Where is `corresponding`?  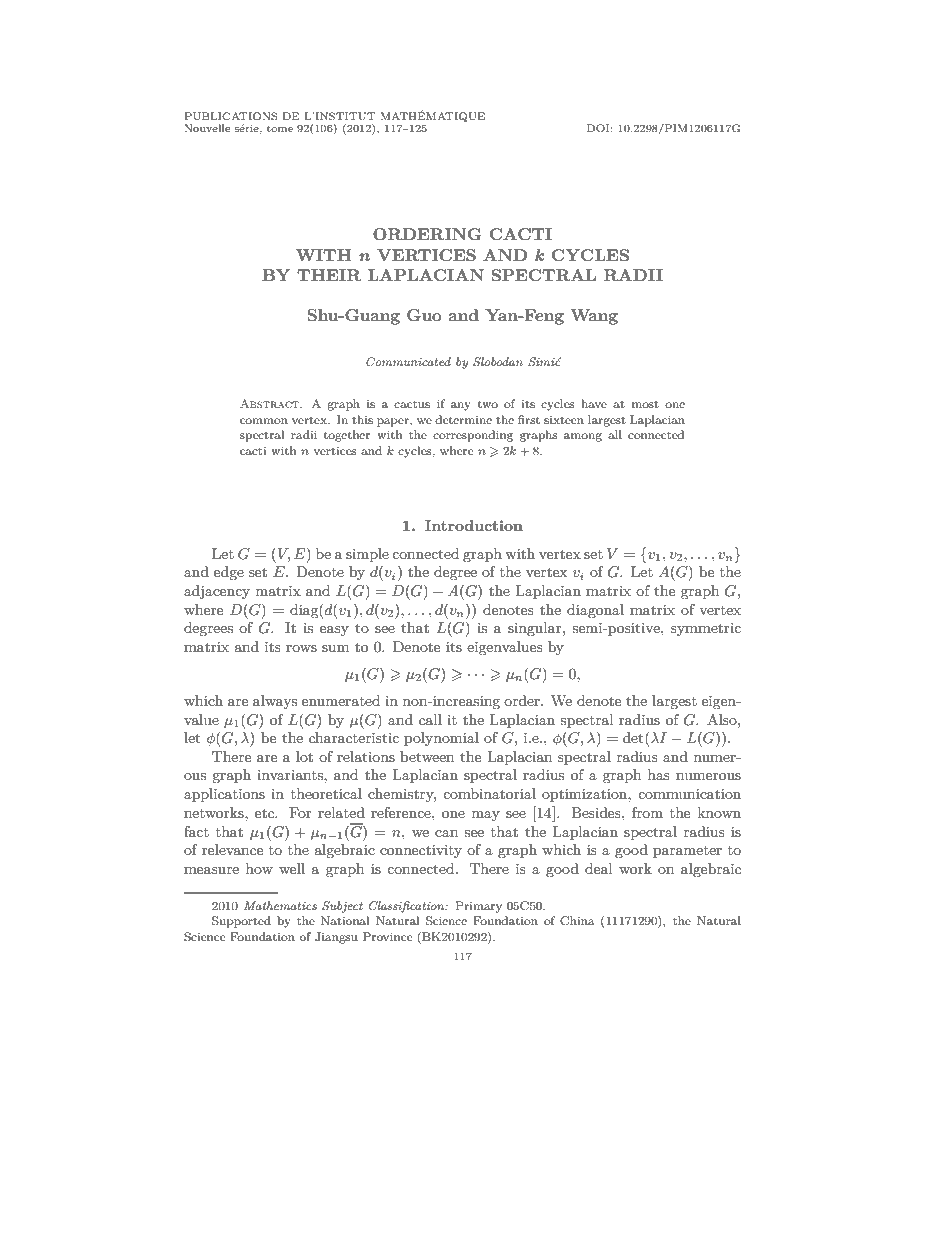 corresponding is located at coordinates (473, 436).
